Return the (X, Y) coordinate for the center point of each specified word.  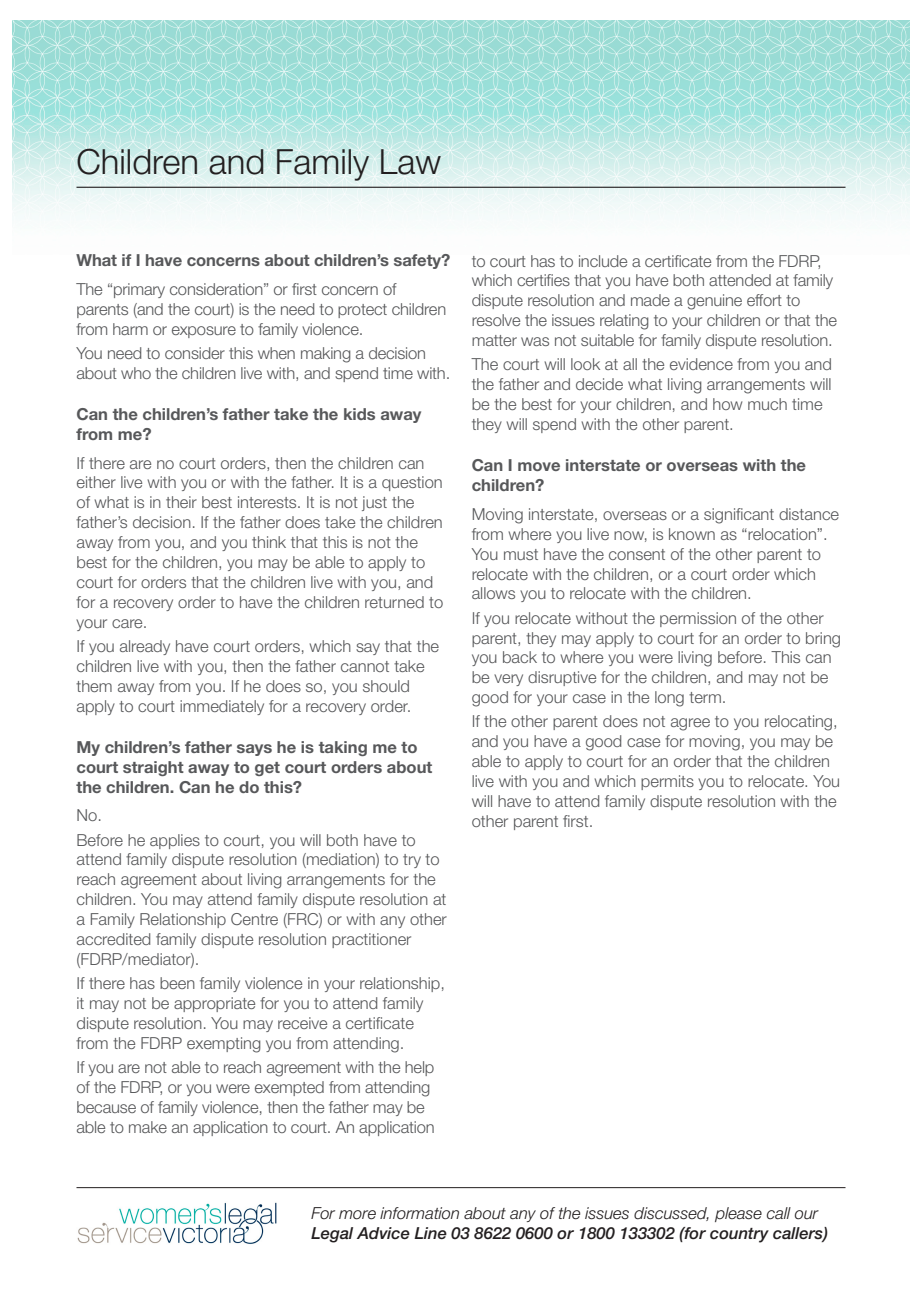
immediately (222, 707)
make (148, 1127)
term (705, 697)
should (386, 686)
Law (411, 162)
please (738, 1214)
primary (139, 290)
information (419, 1213)
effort (764, 300)
